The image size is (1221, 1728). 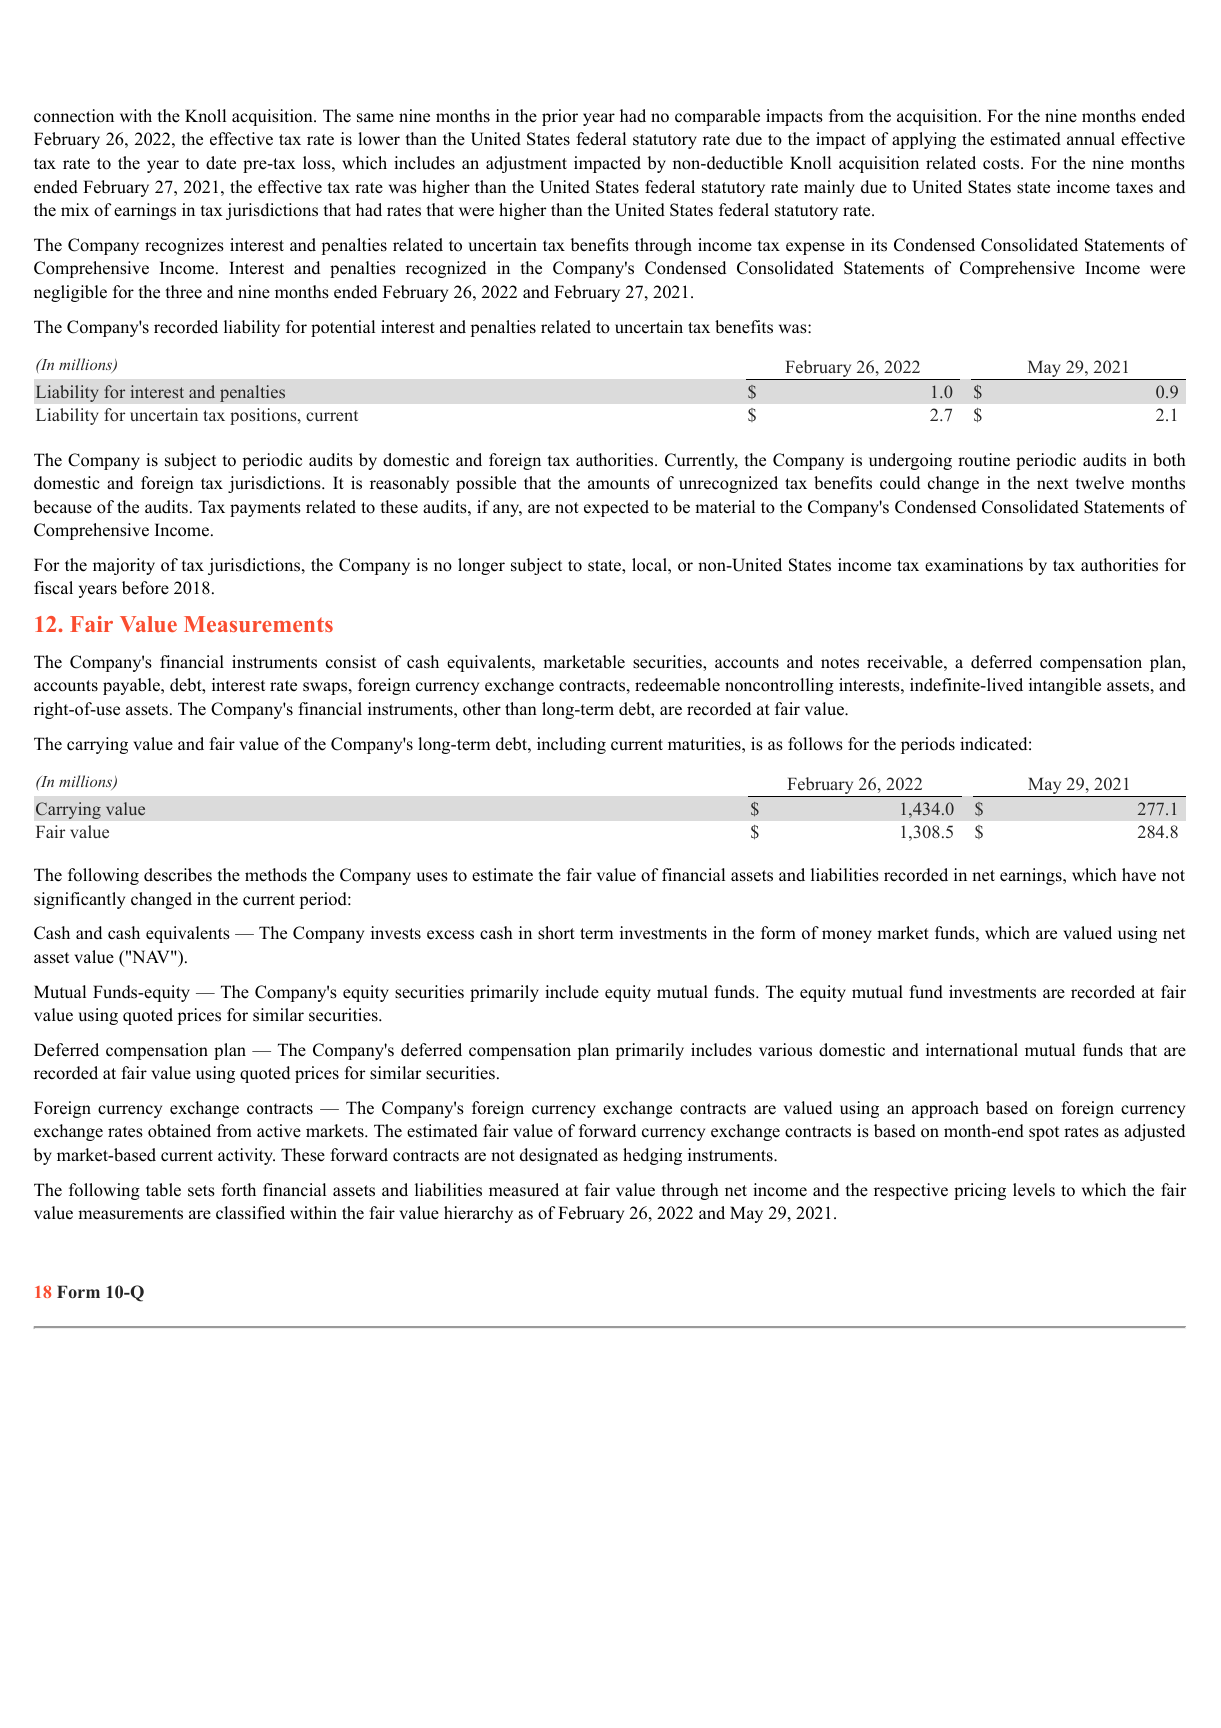 I want to click on forth, so click(x=238, y=1190).
